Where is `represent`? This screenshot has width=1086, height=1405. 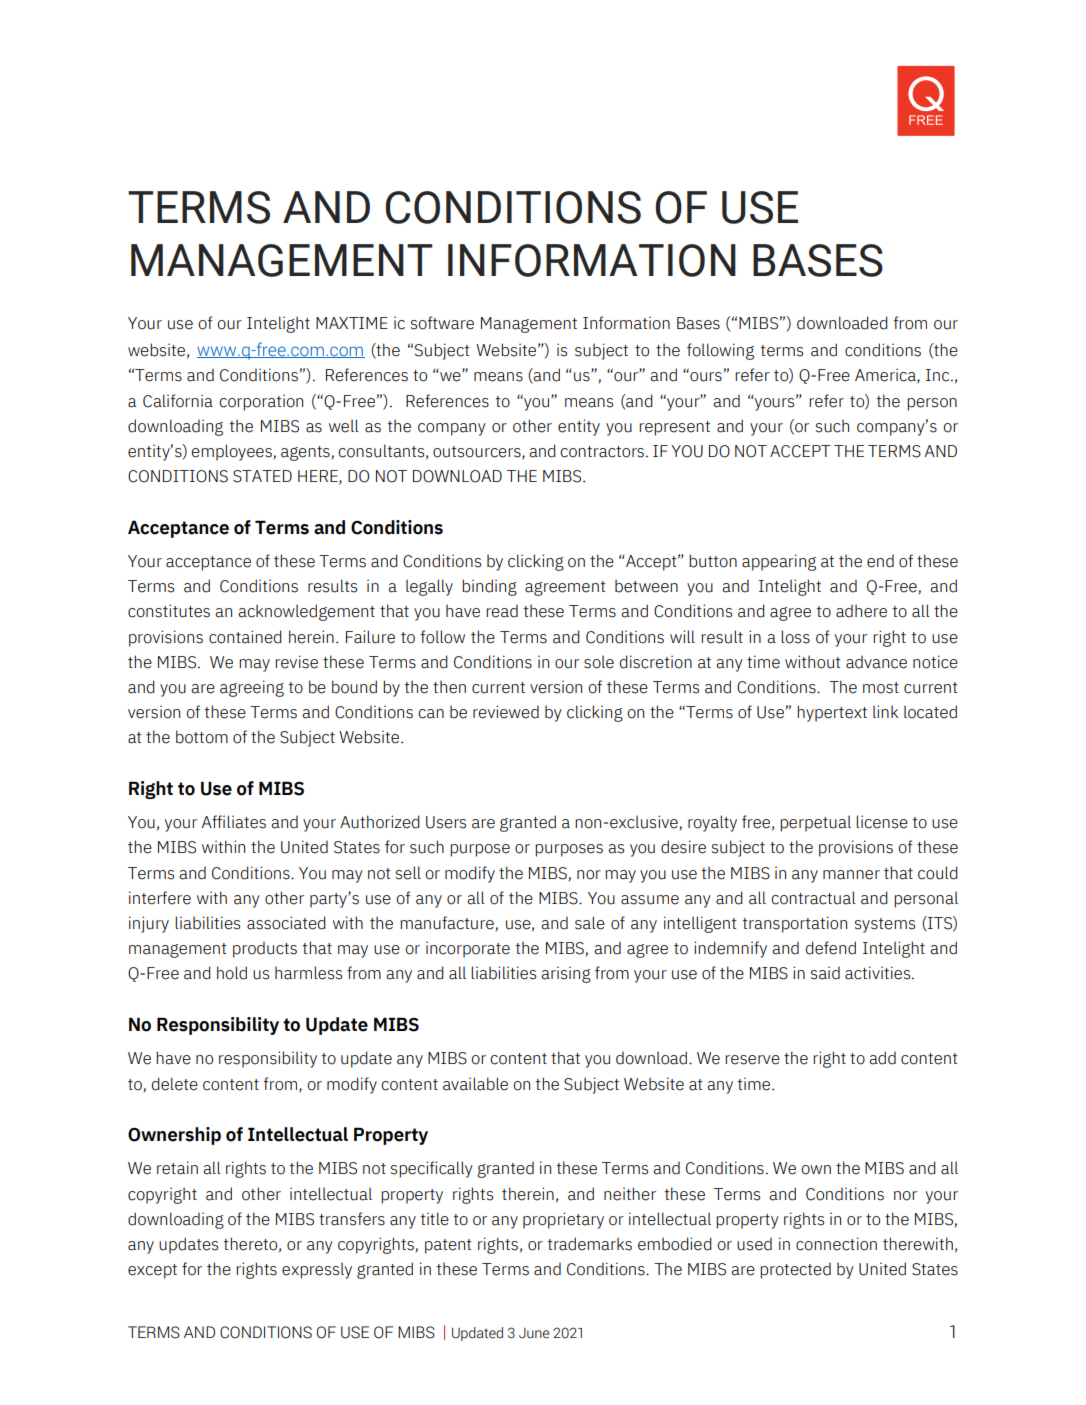 represent is located at coordinates (674, 428).
